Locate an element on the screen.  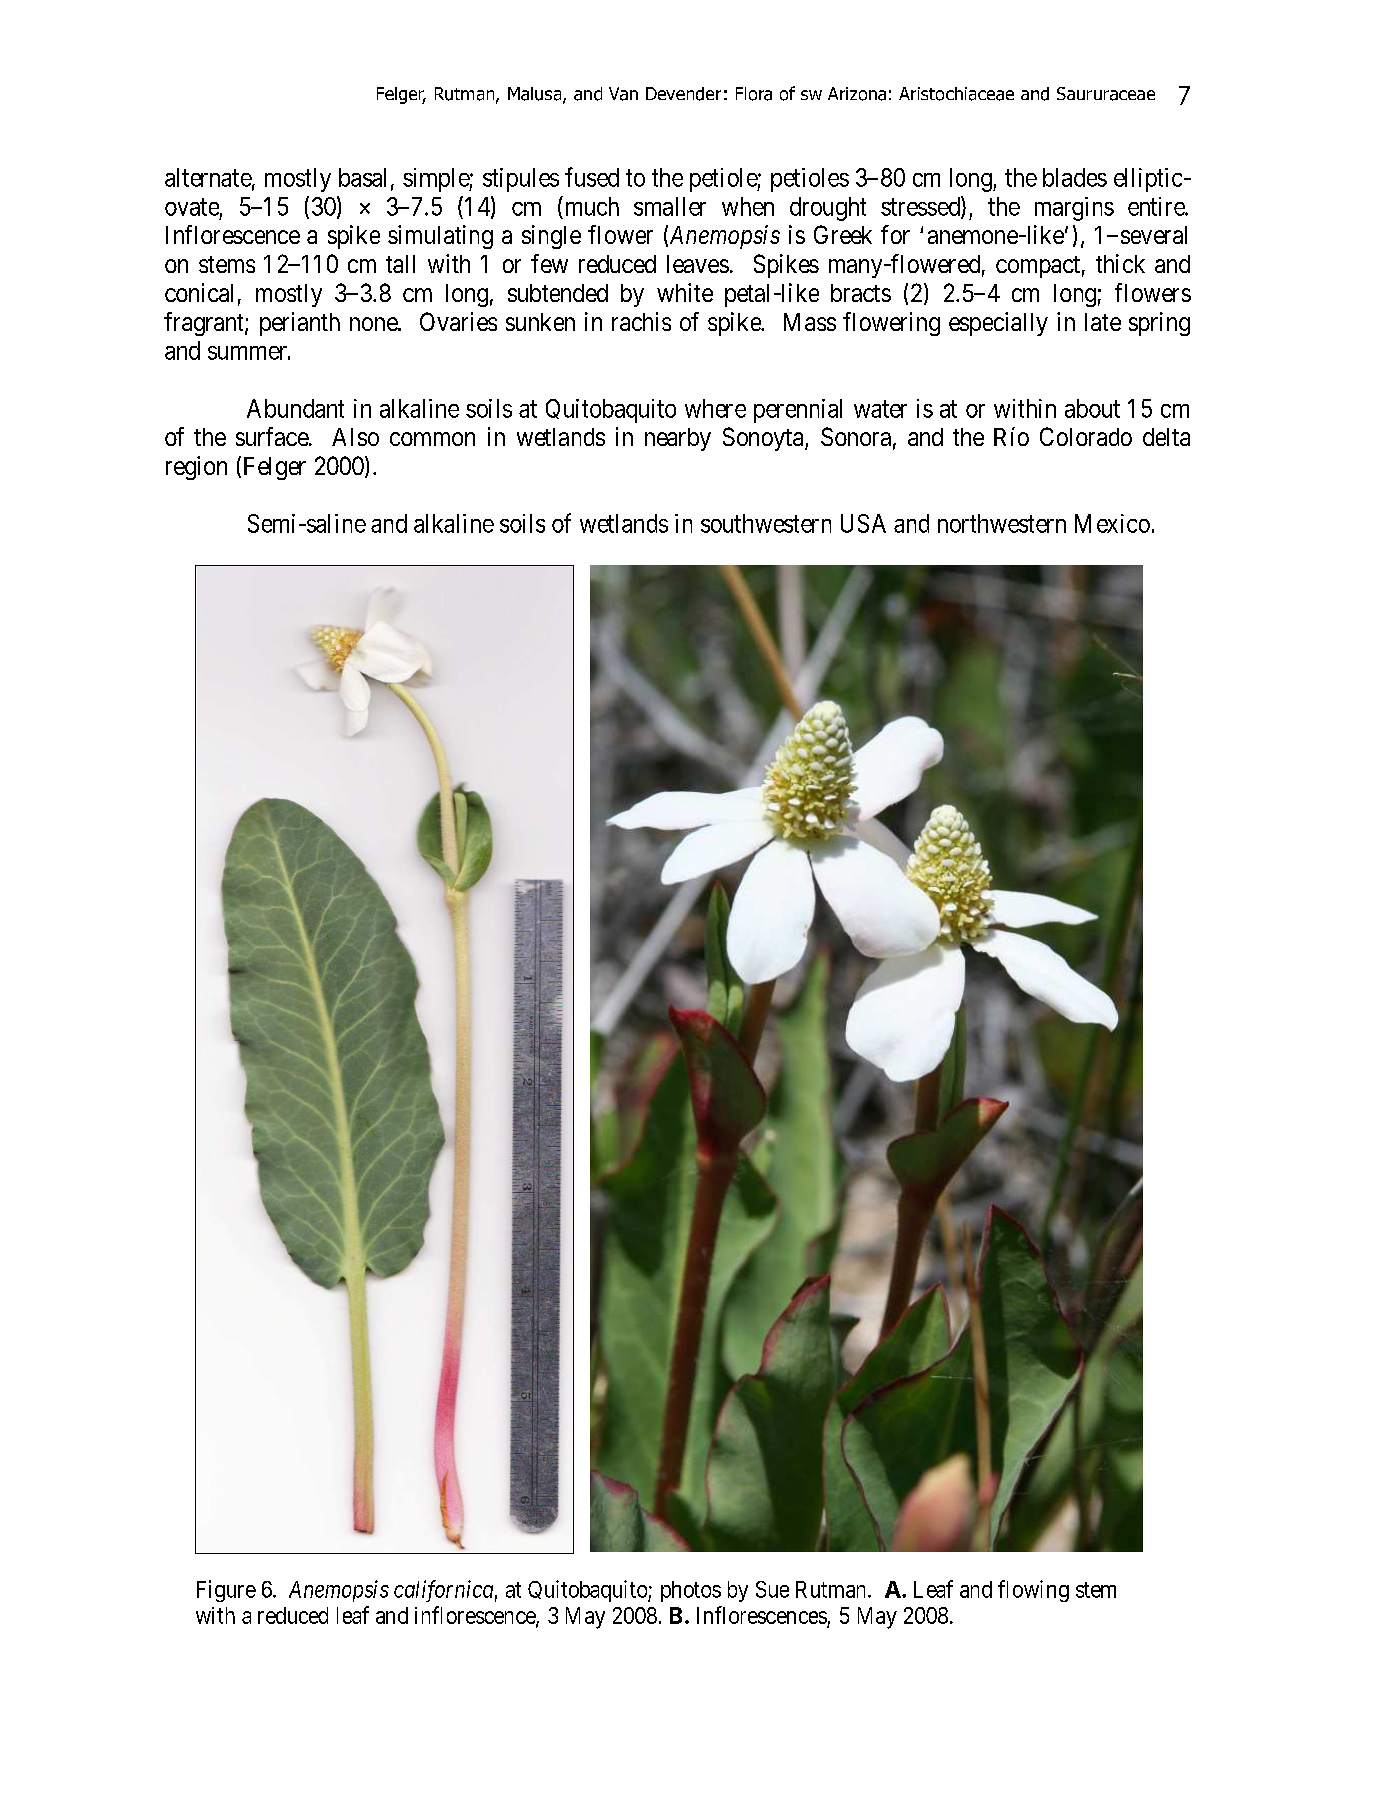
Figure is located at coordinates (226, 1591).
